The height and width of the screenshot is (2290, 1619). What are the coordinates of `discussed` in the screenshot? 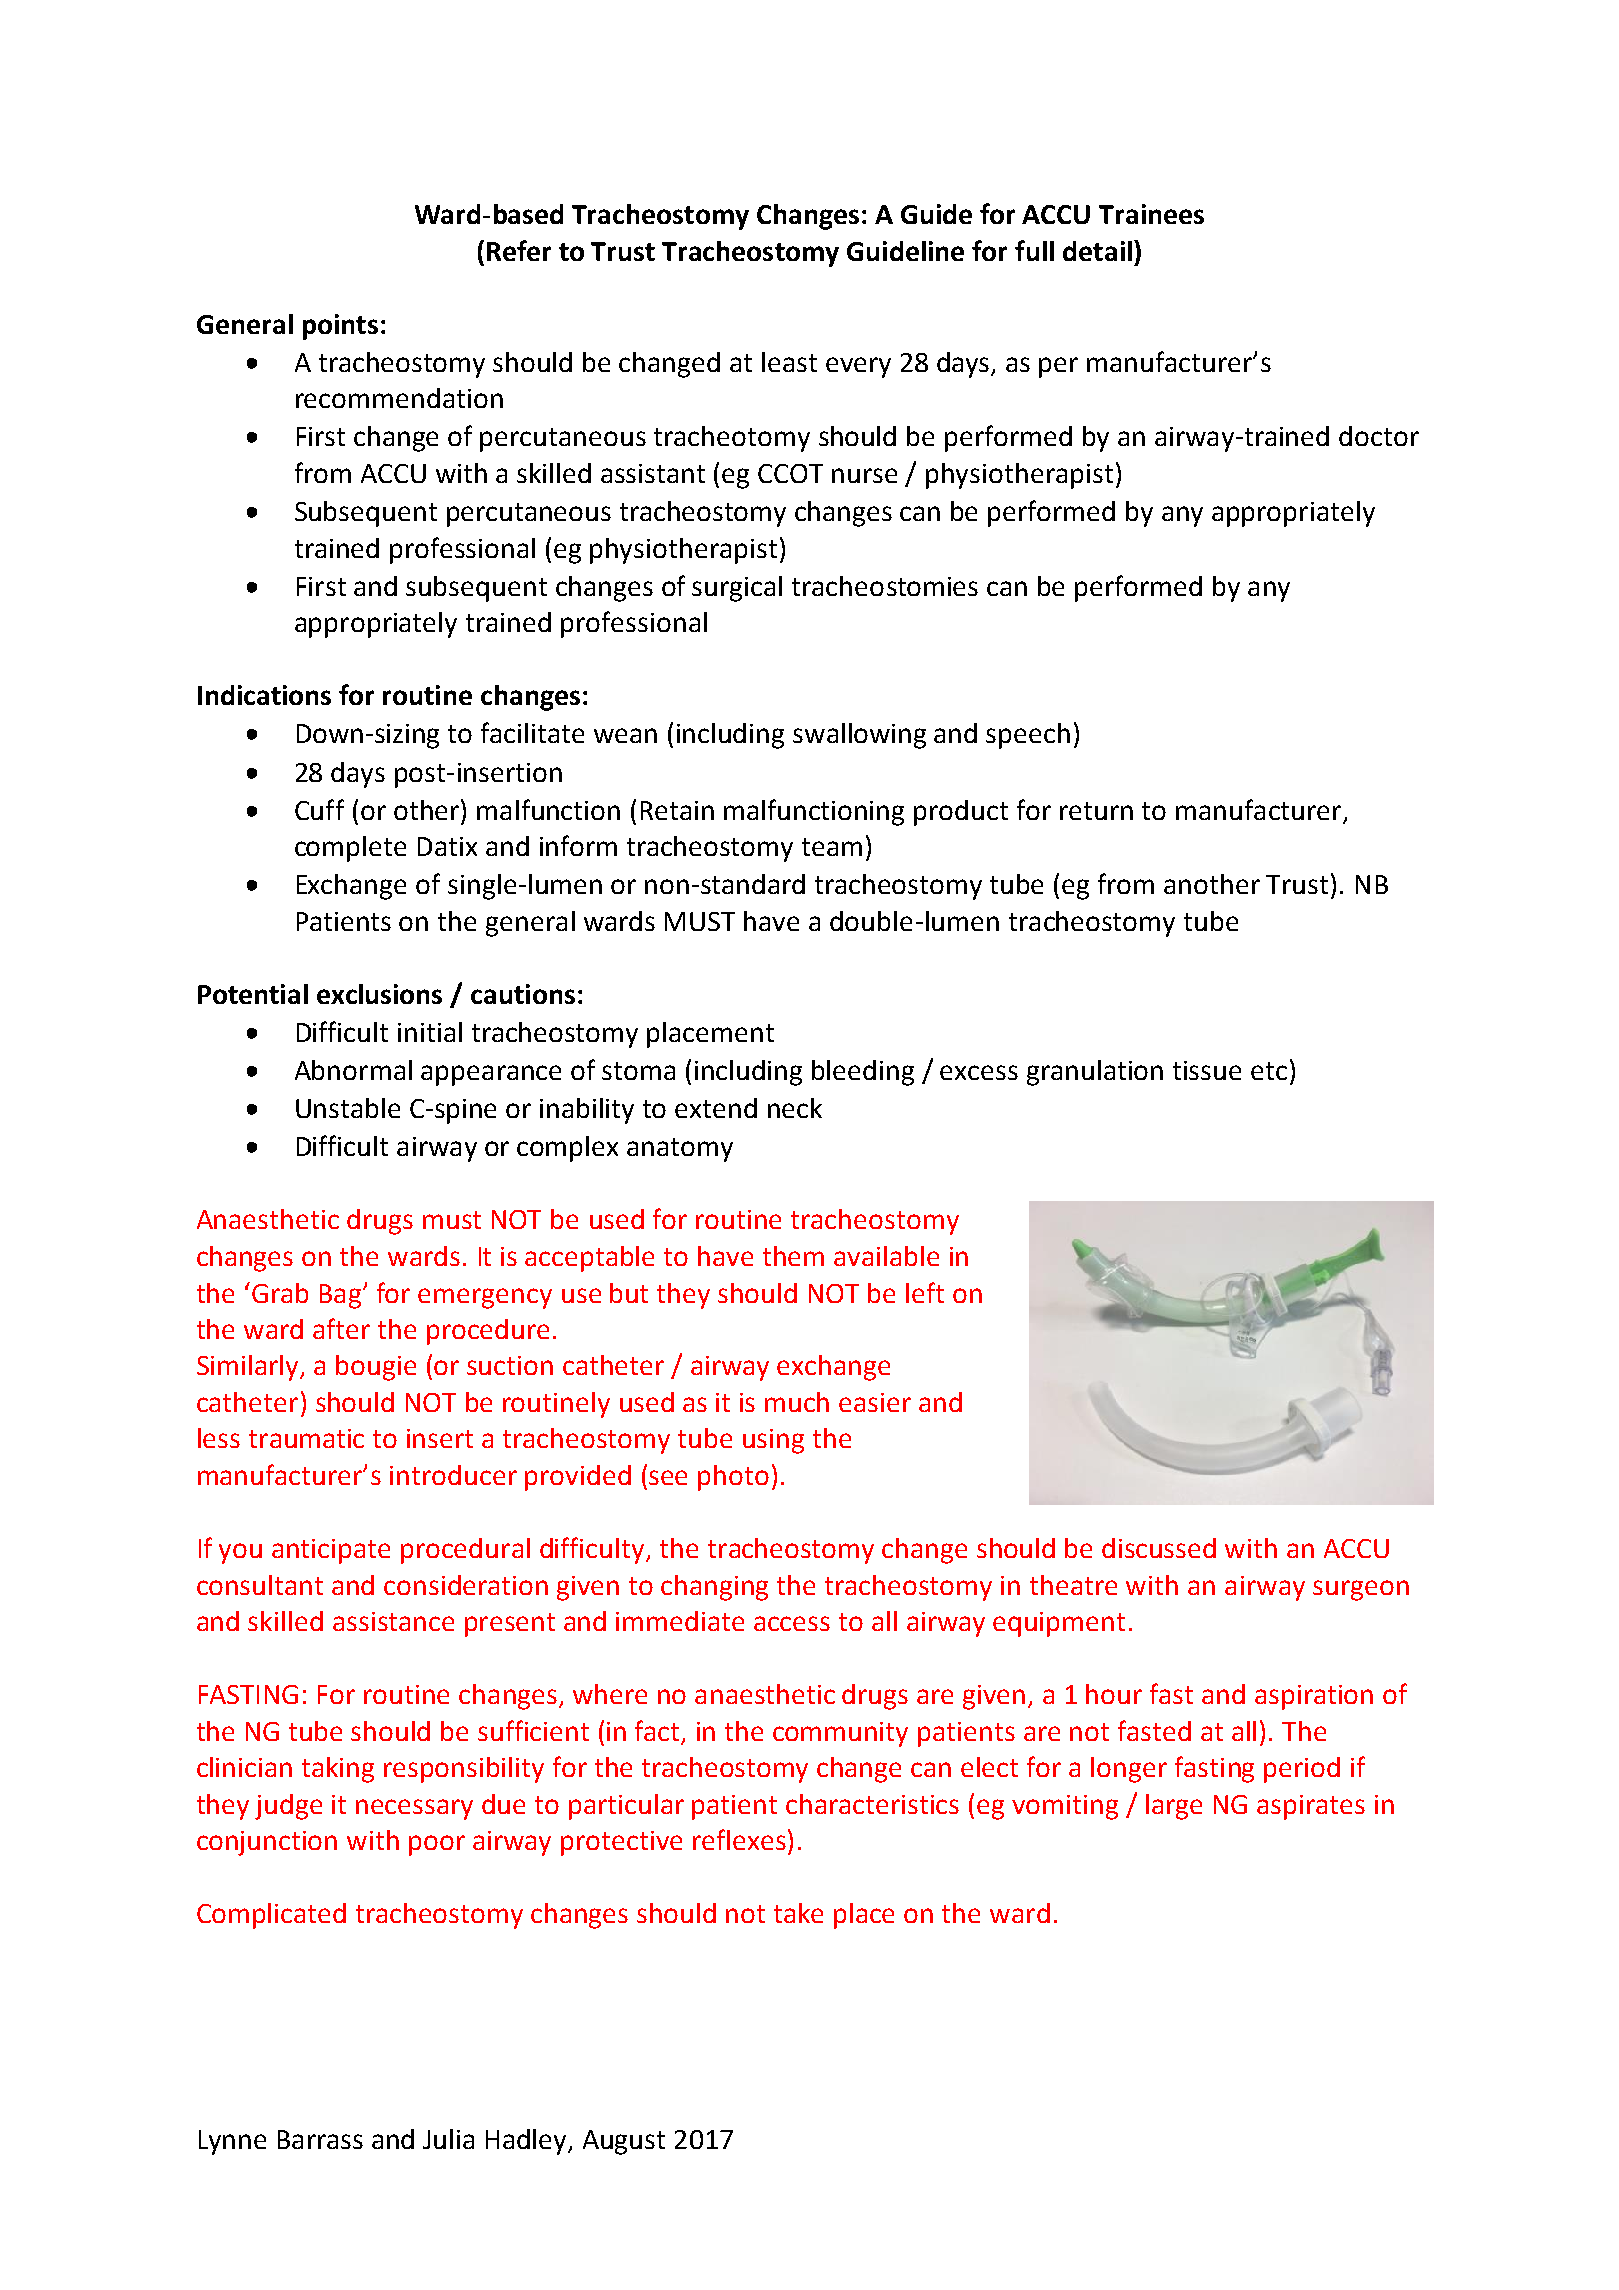 It's located at (1159, 1548).
